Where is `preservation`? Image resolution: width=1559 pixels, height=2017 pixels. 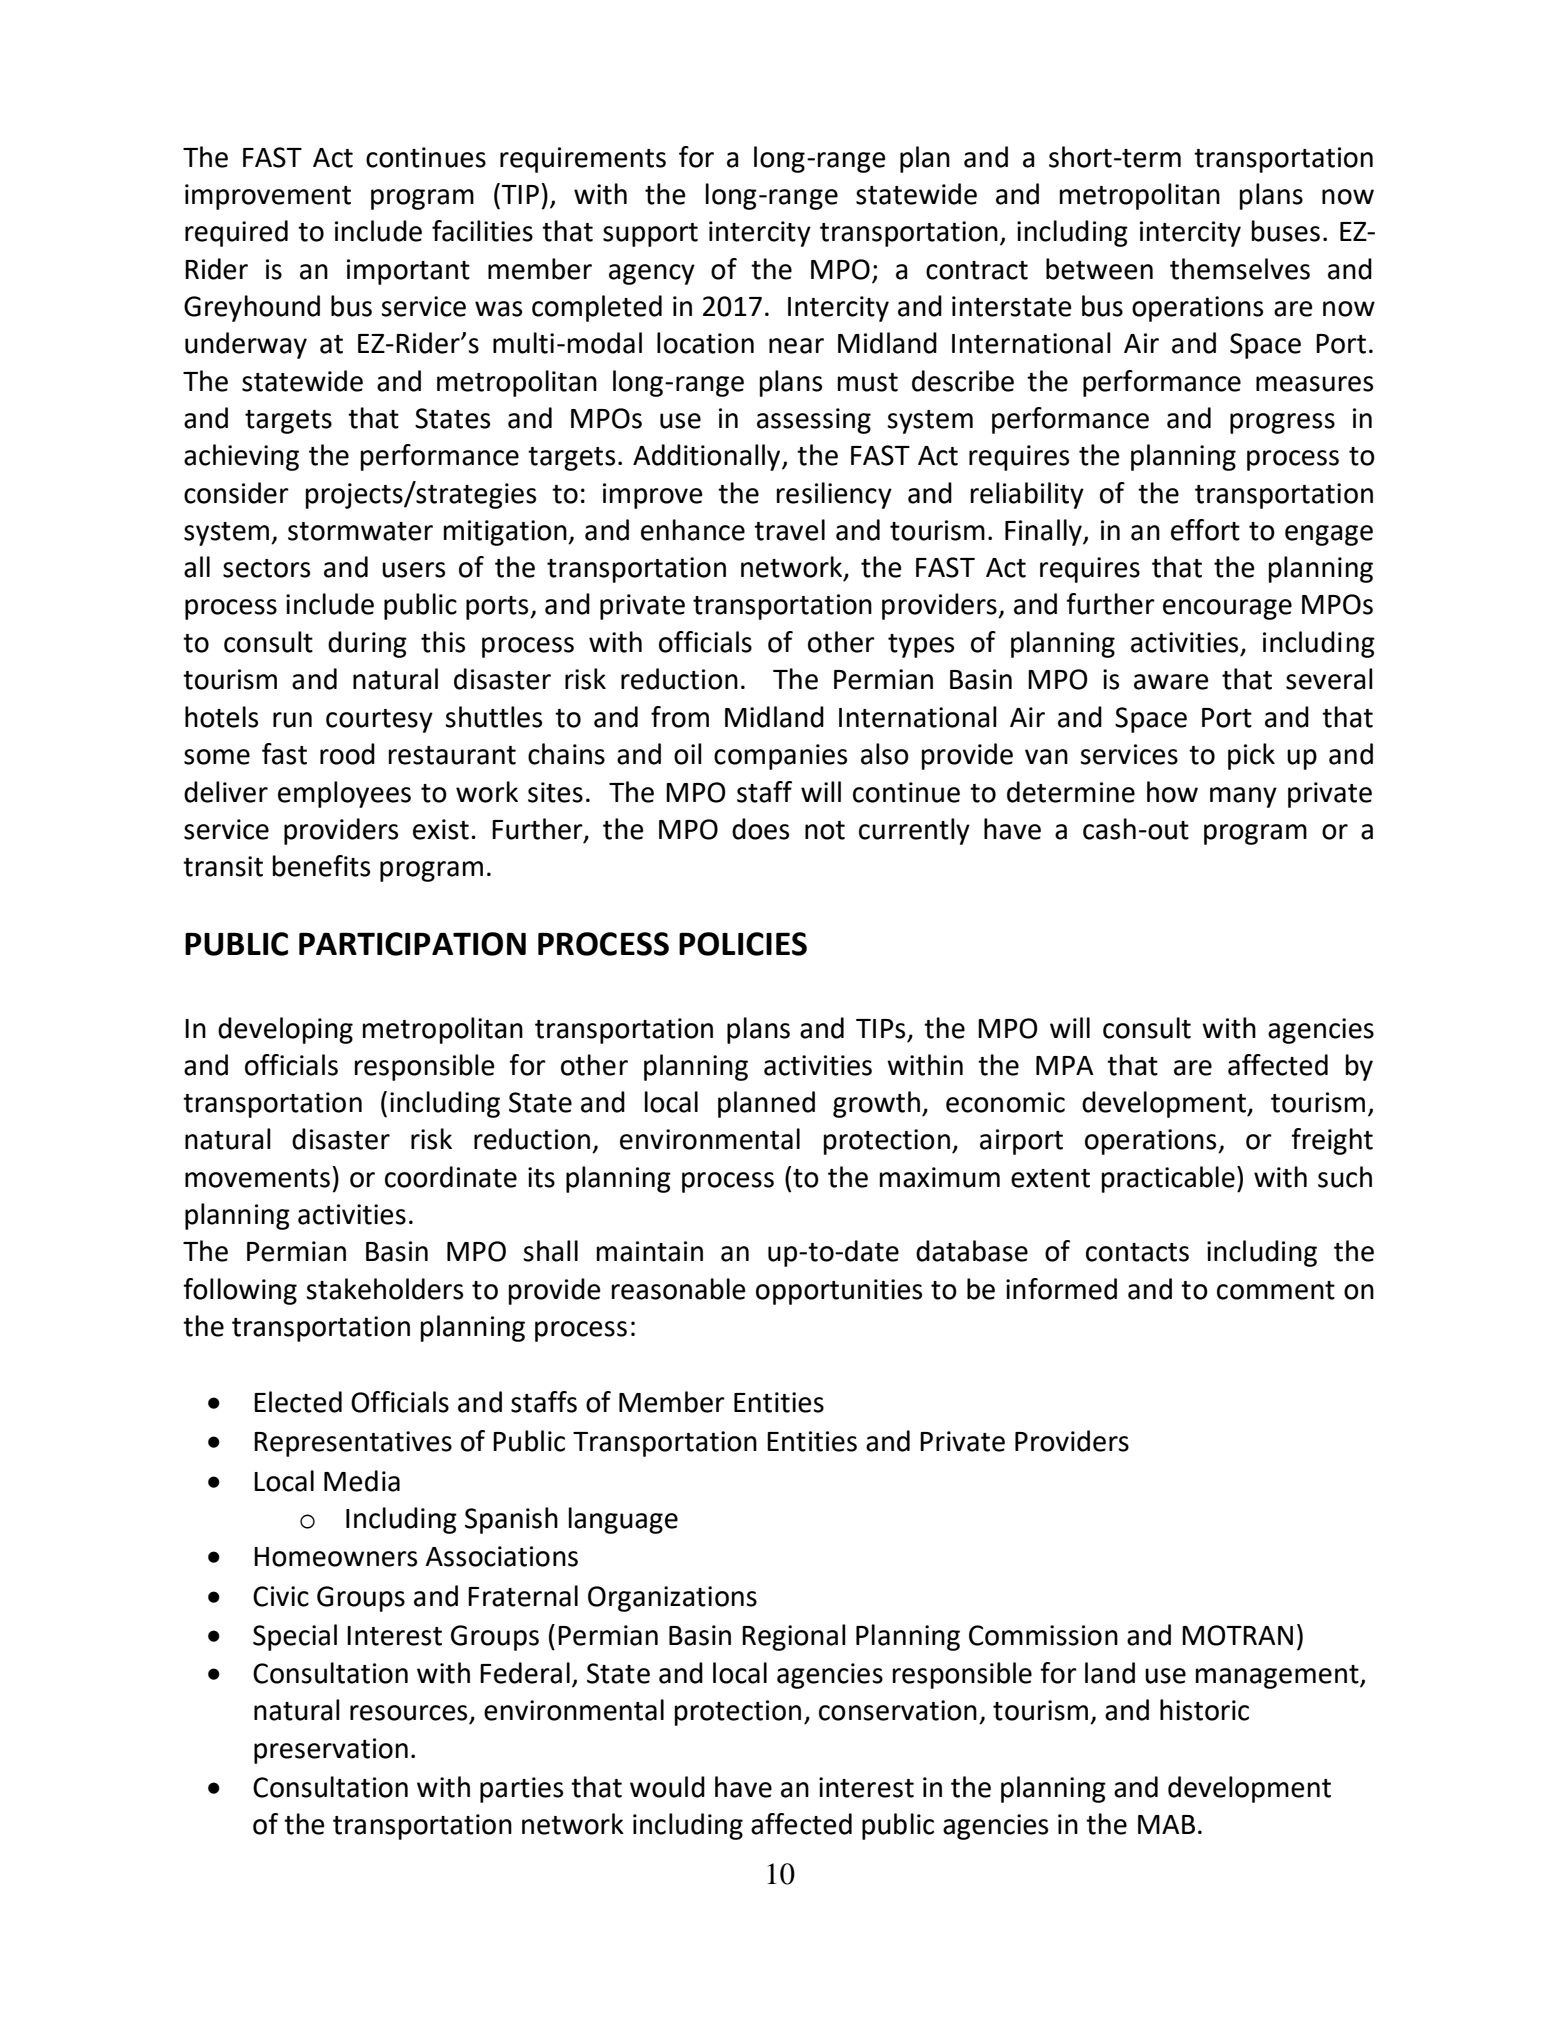
preservation is located at coordinates (331, 1751).
